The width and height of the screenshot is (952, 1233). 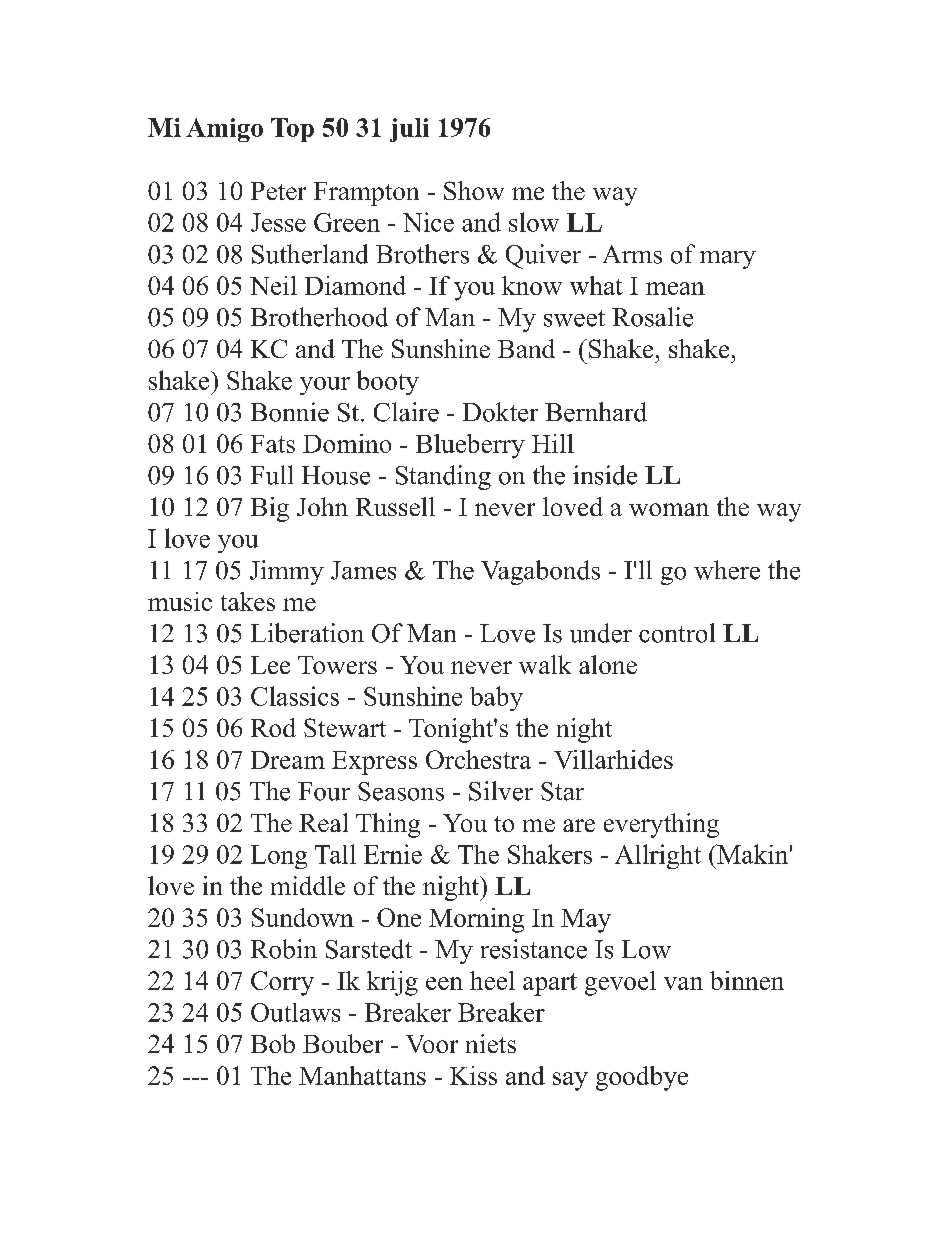 I want to click on Voor, so click(x=432, y=1044).
